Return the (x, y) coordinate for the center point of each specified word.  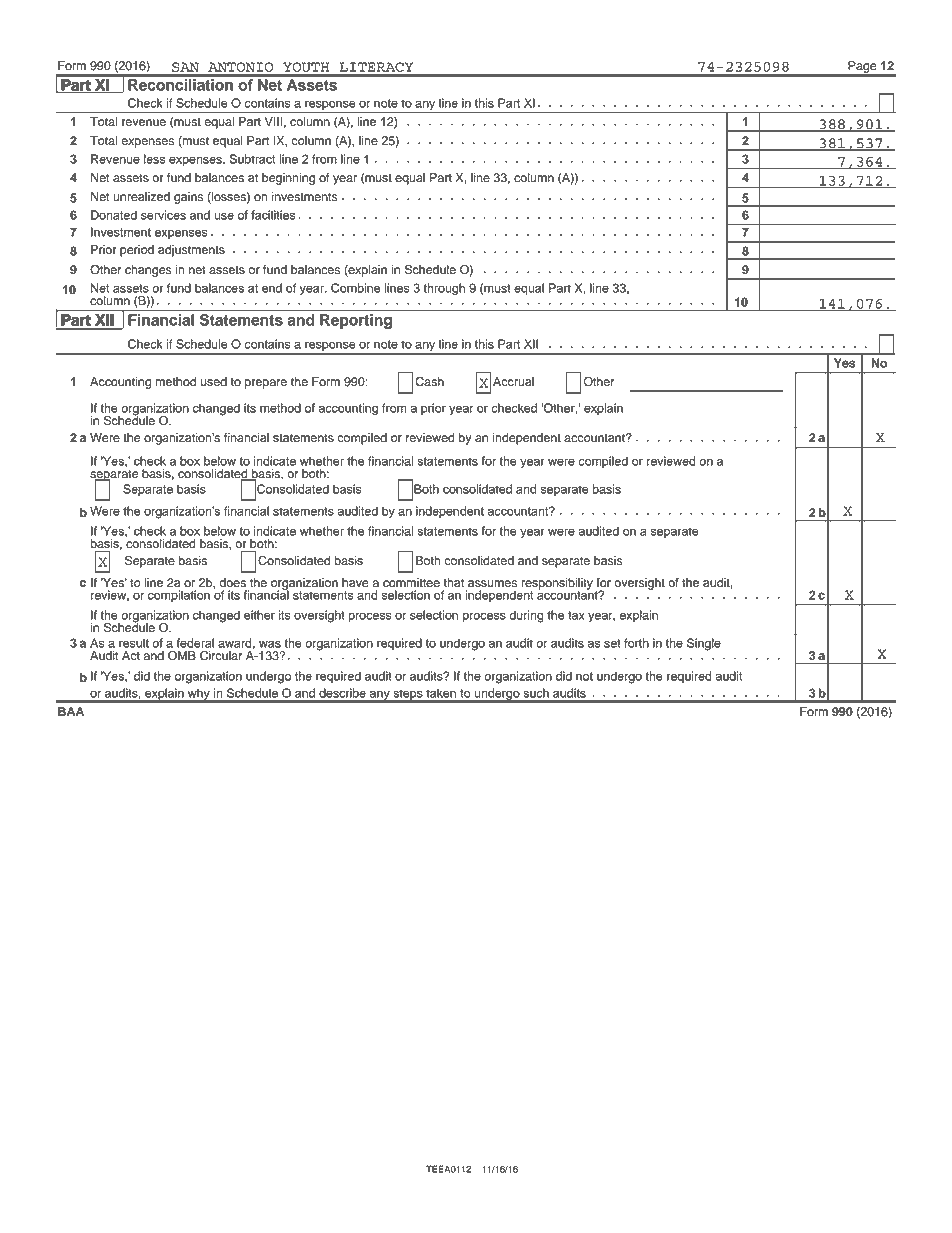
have (355, 583)
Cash (429, 381)
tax (576, 615)
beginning (288, 179)
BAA (71, 711)
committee (411, 583)
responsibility (557, 585)
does (232, 583)
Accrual (513, 382)
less (154, 159)
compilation (179, 596)
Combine (355, 288)
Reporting (356, 321)
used (214, 382)
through (444, 289)
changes (148, 271)
